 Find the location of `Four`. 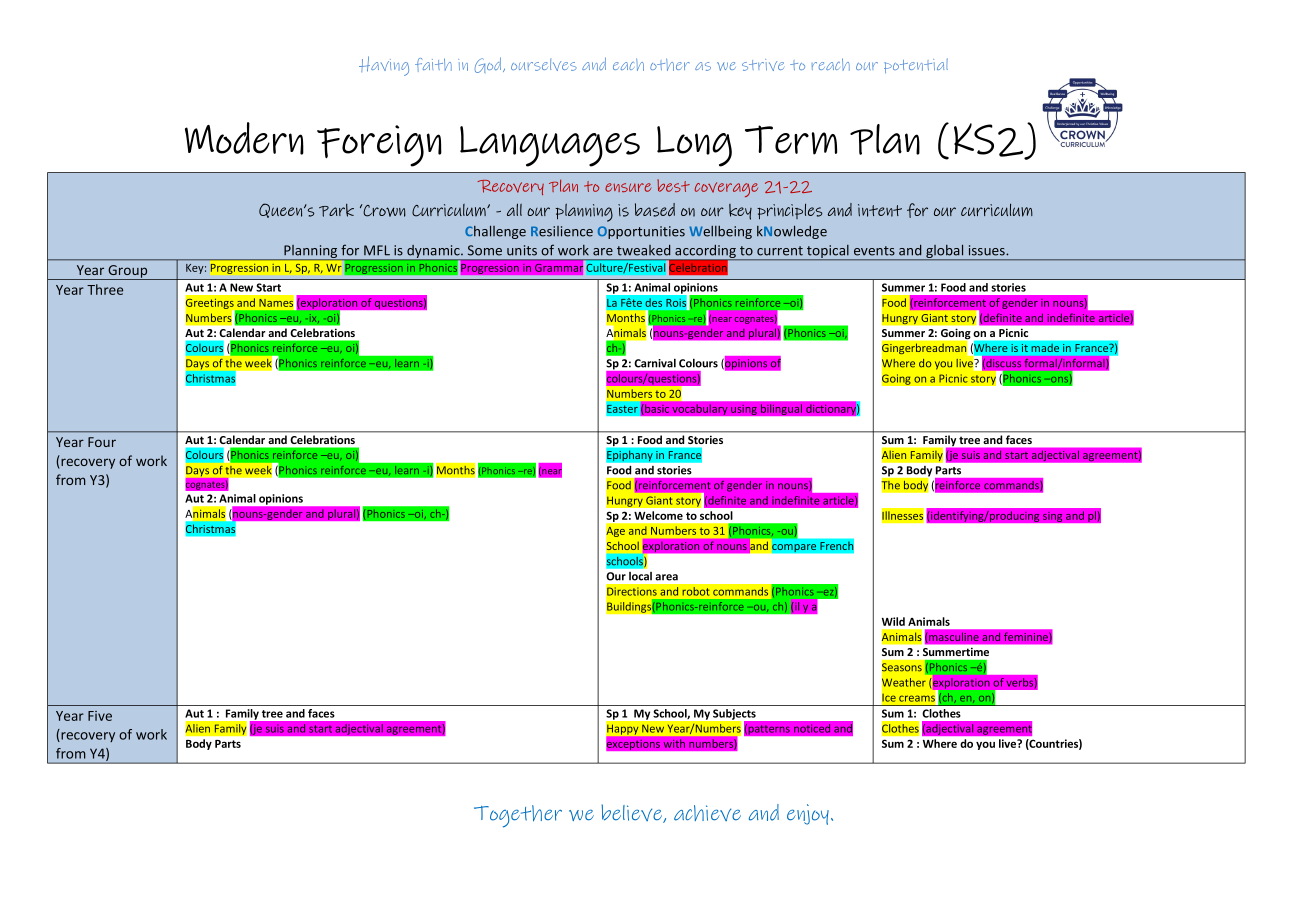

Four is located at coordinates (102, 442).
